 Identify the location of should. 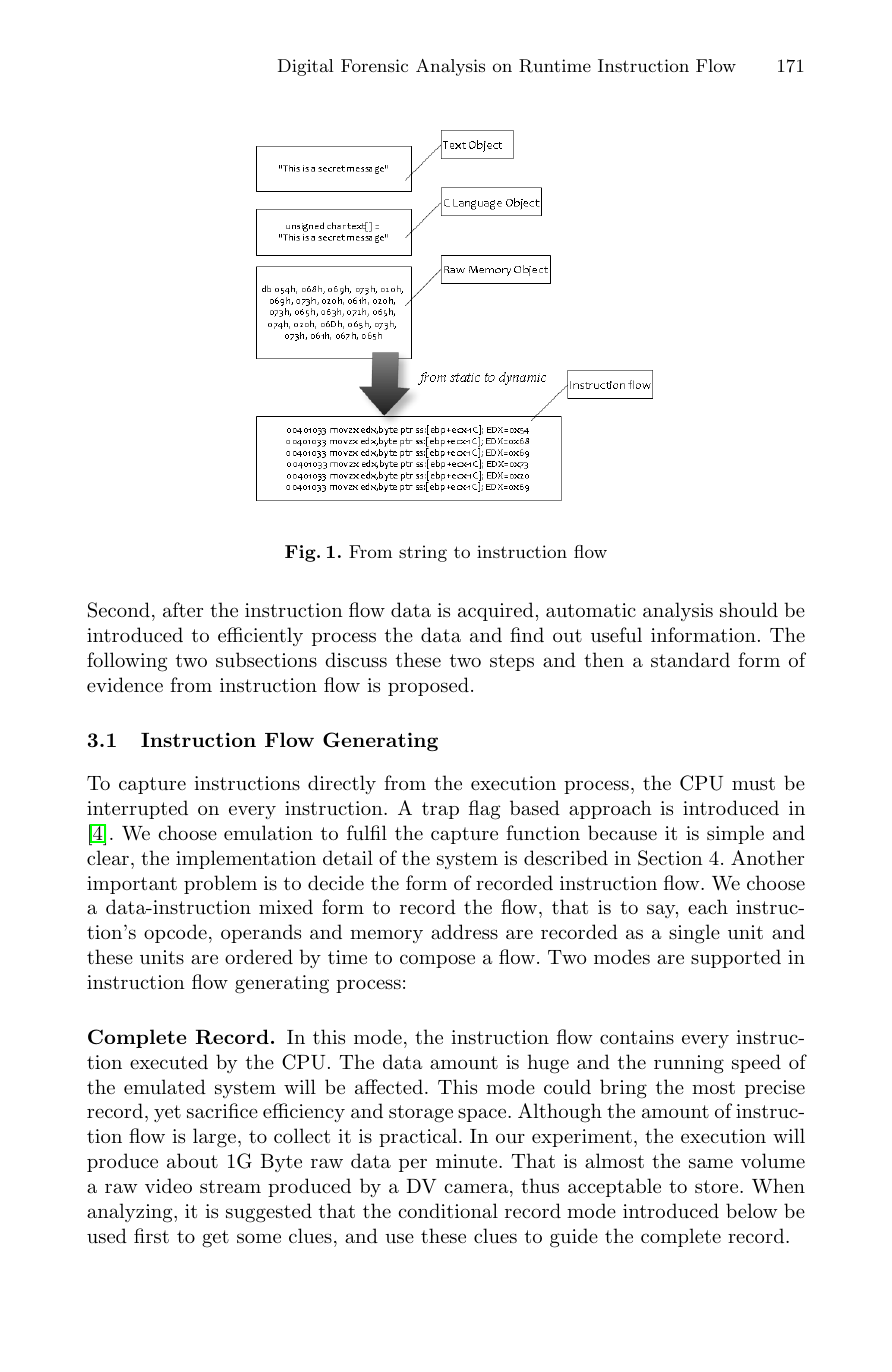
(749, 610).
